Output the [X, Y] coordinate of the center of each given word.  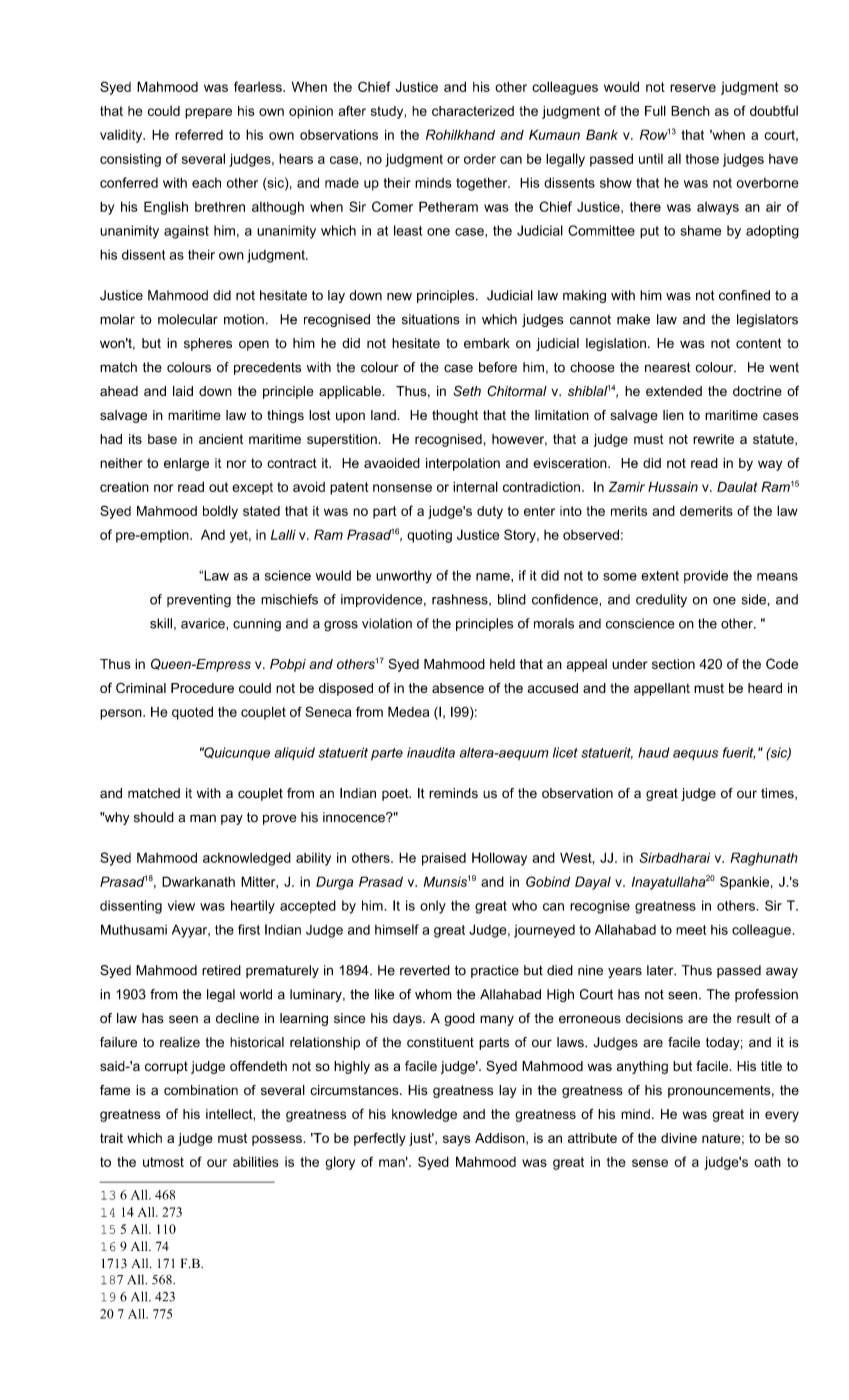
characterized [473, 111]
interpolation [463, 464]
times [778, 794]
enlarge [186, 464]
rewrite [713, 439]
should [154, 817]
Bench [690, 111]
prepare [208, 113]
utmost [163, 1162]
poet [396, 794]
